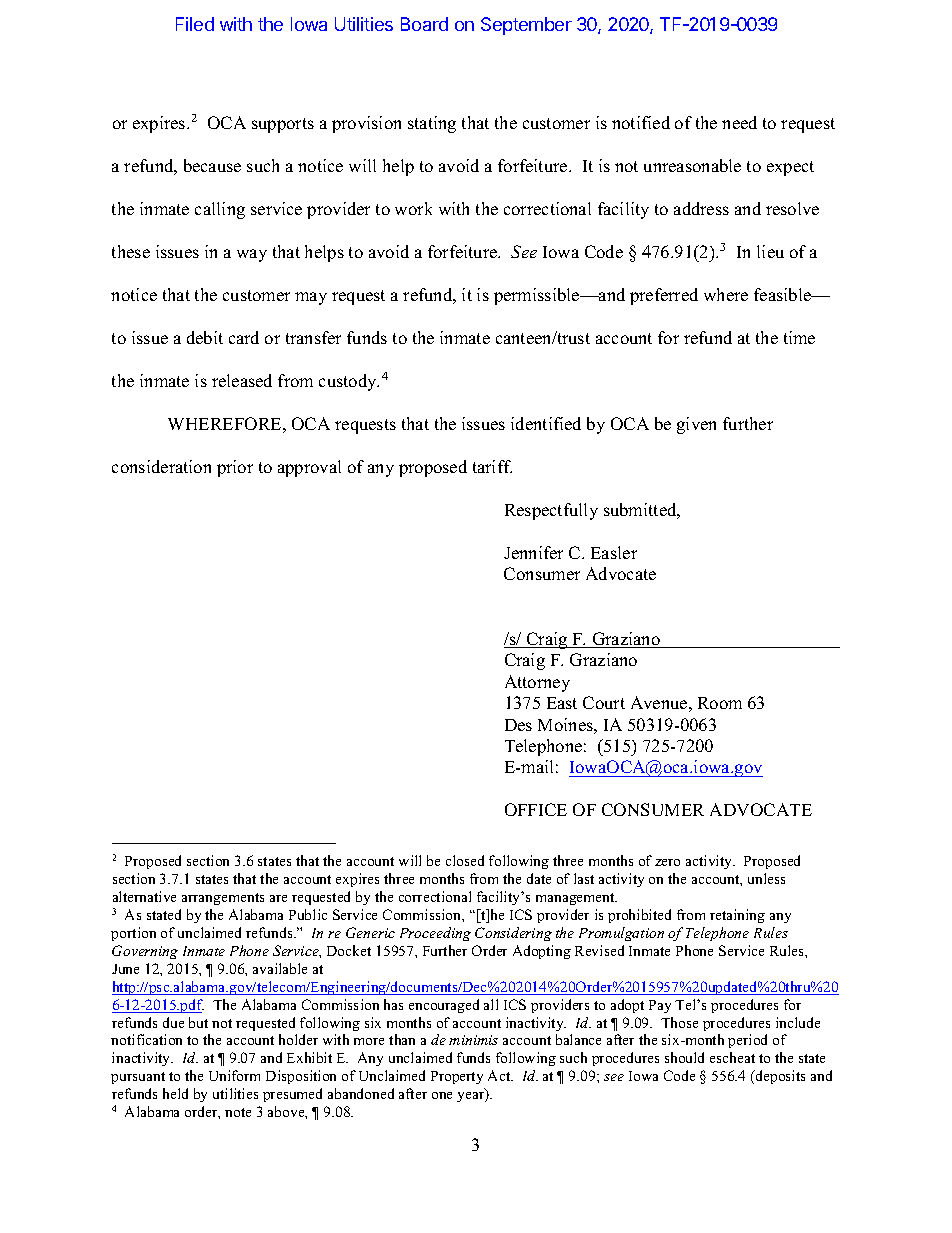  What do you see at coordinates (195, 24) in the image?
I see `Filed` at bounding box center [195, 24].
